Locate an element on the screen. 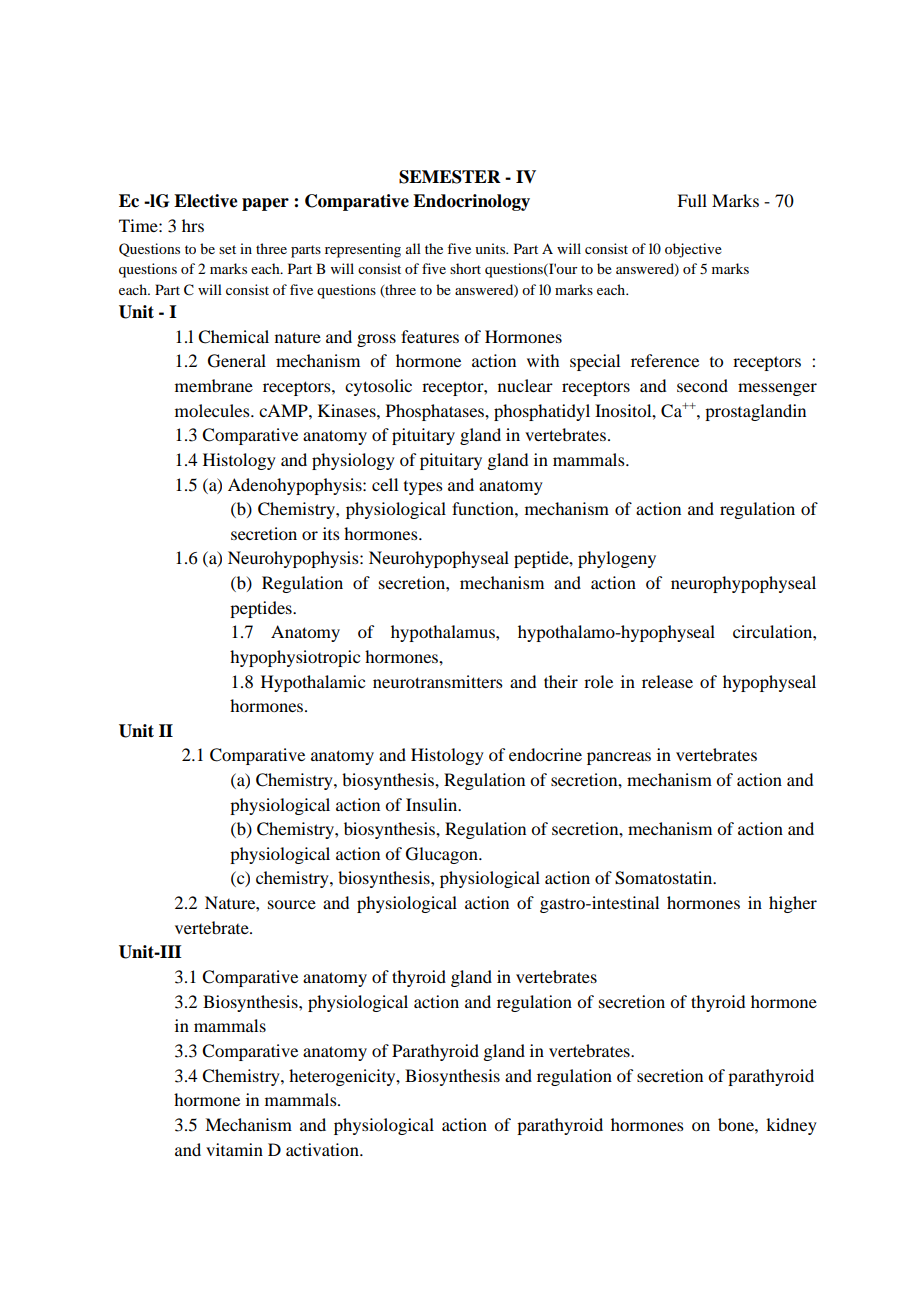 The image size is (924, 1307). physiology is located at coordinates (353, 461).
